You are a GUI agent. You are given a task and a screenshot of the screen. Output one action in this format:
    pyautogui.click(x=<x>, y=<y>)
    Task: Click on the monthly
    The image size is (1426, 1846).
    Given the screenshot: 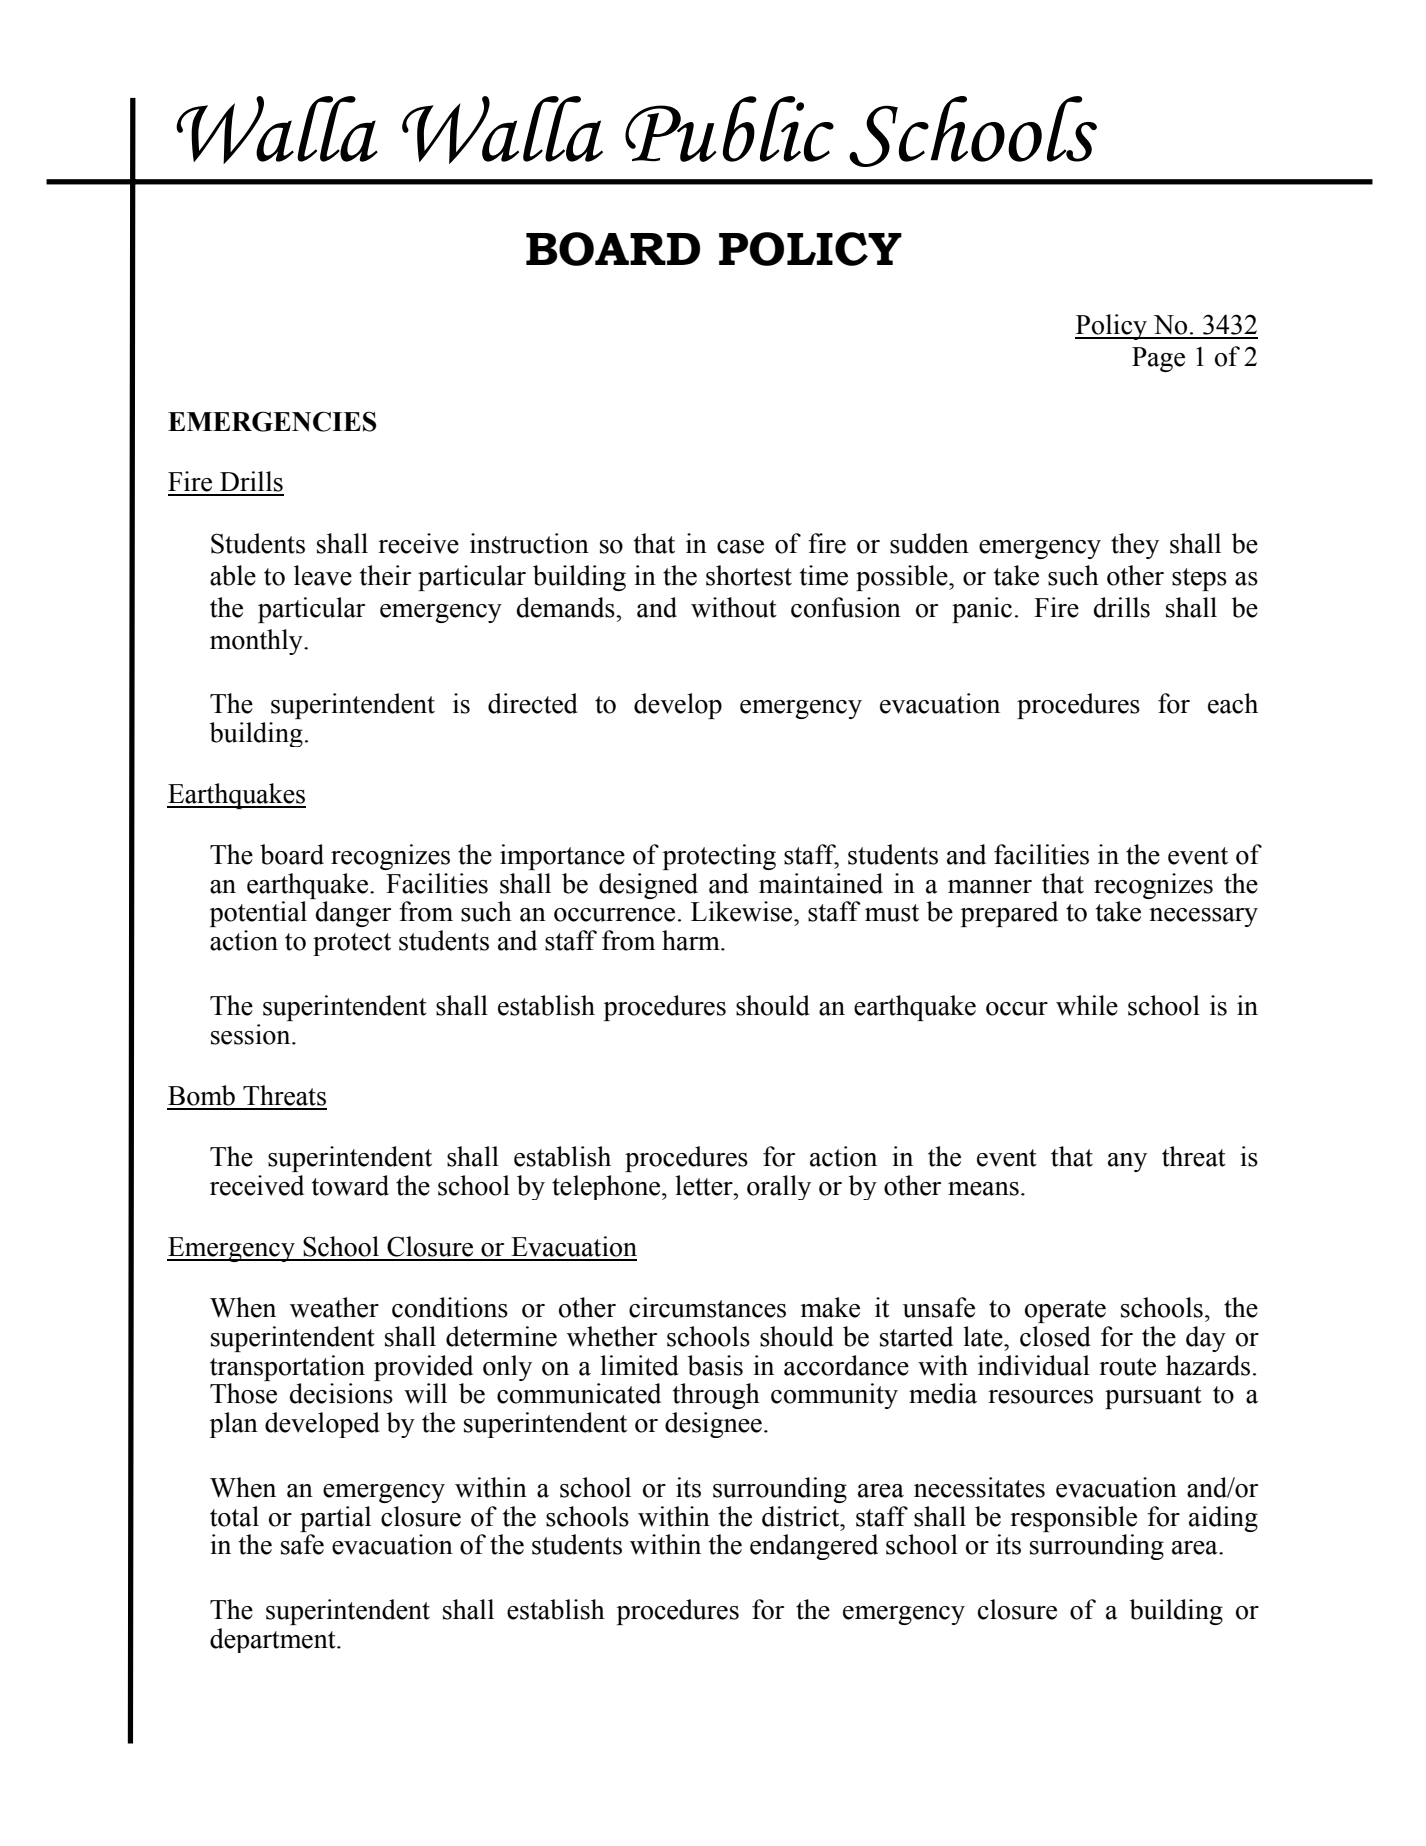 What is the action you would take?
    pyautogui.click(x=257, y=642)
